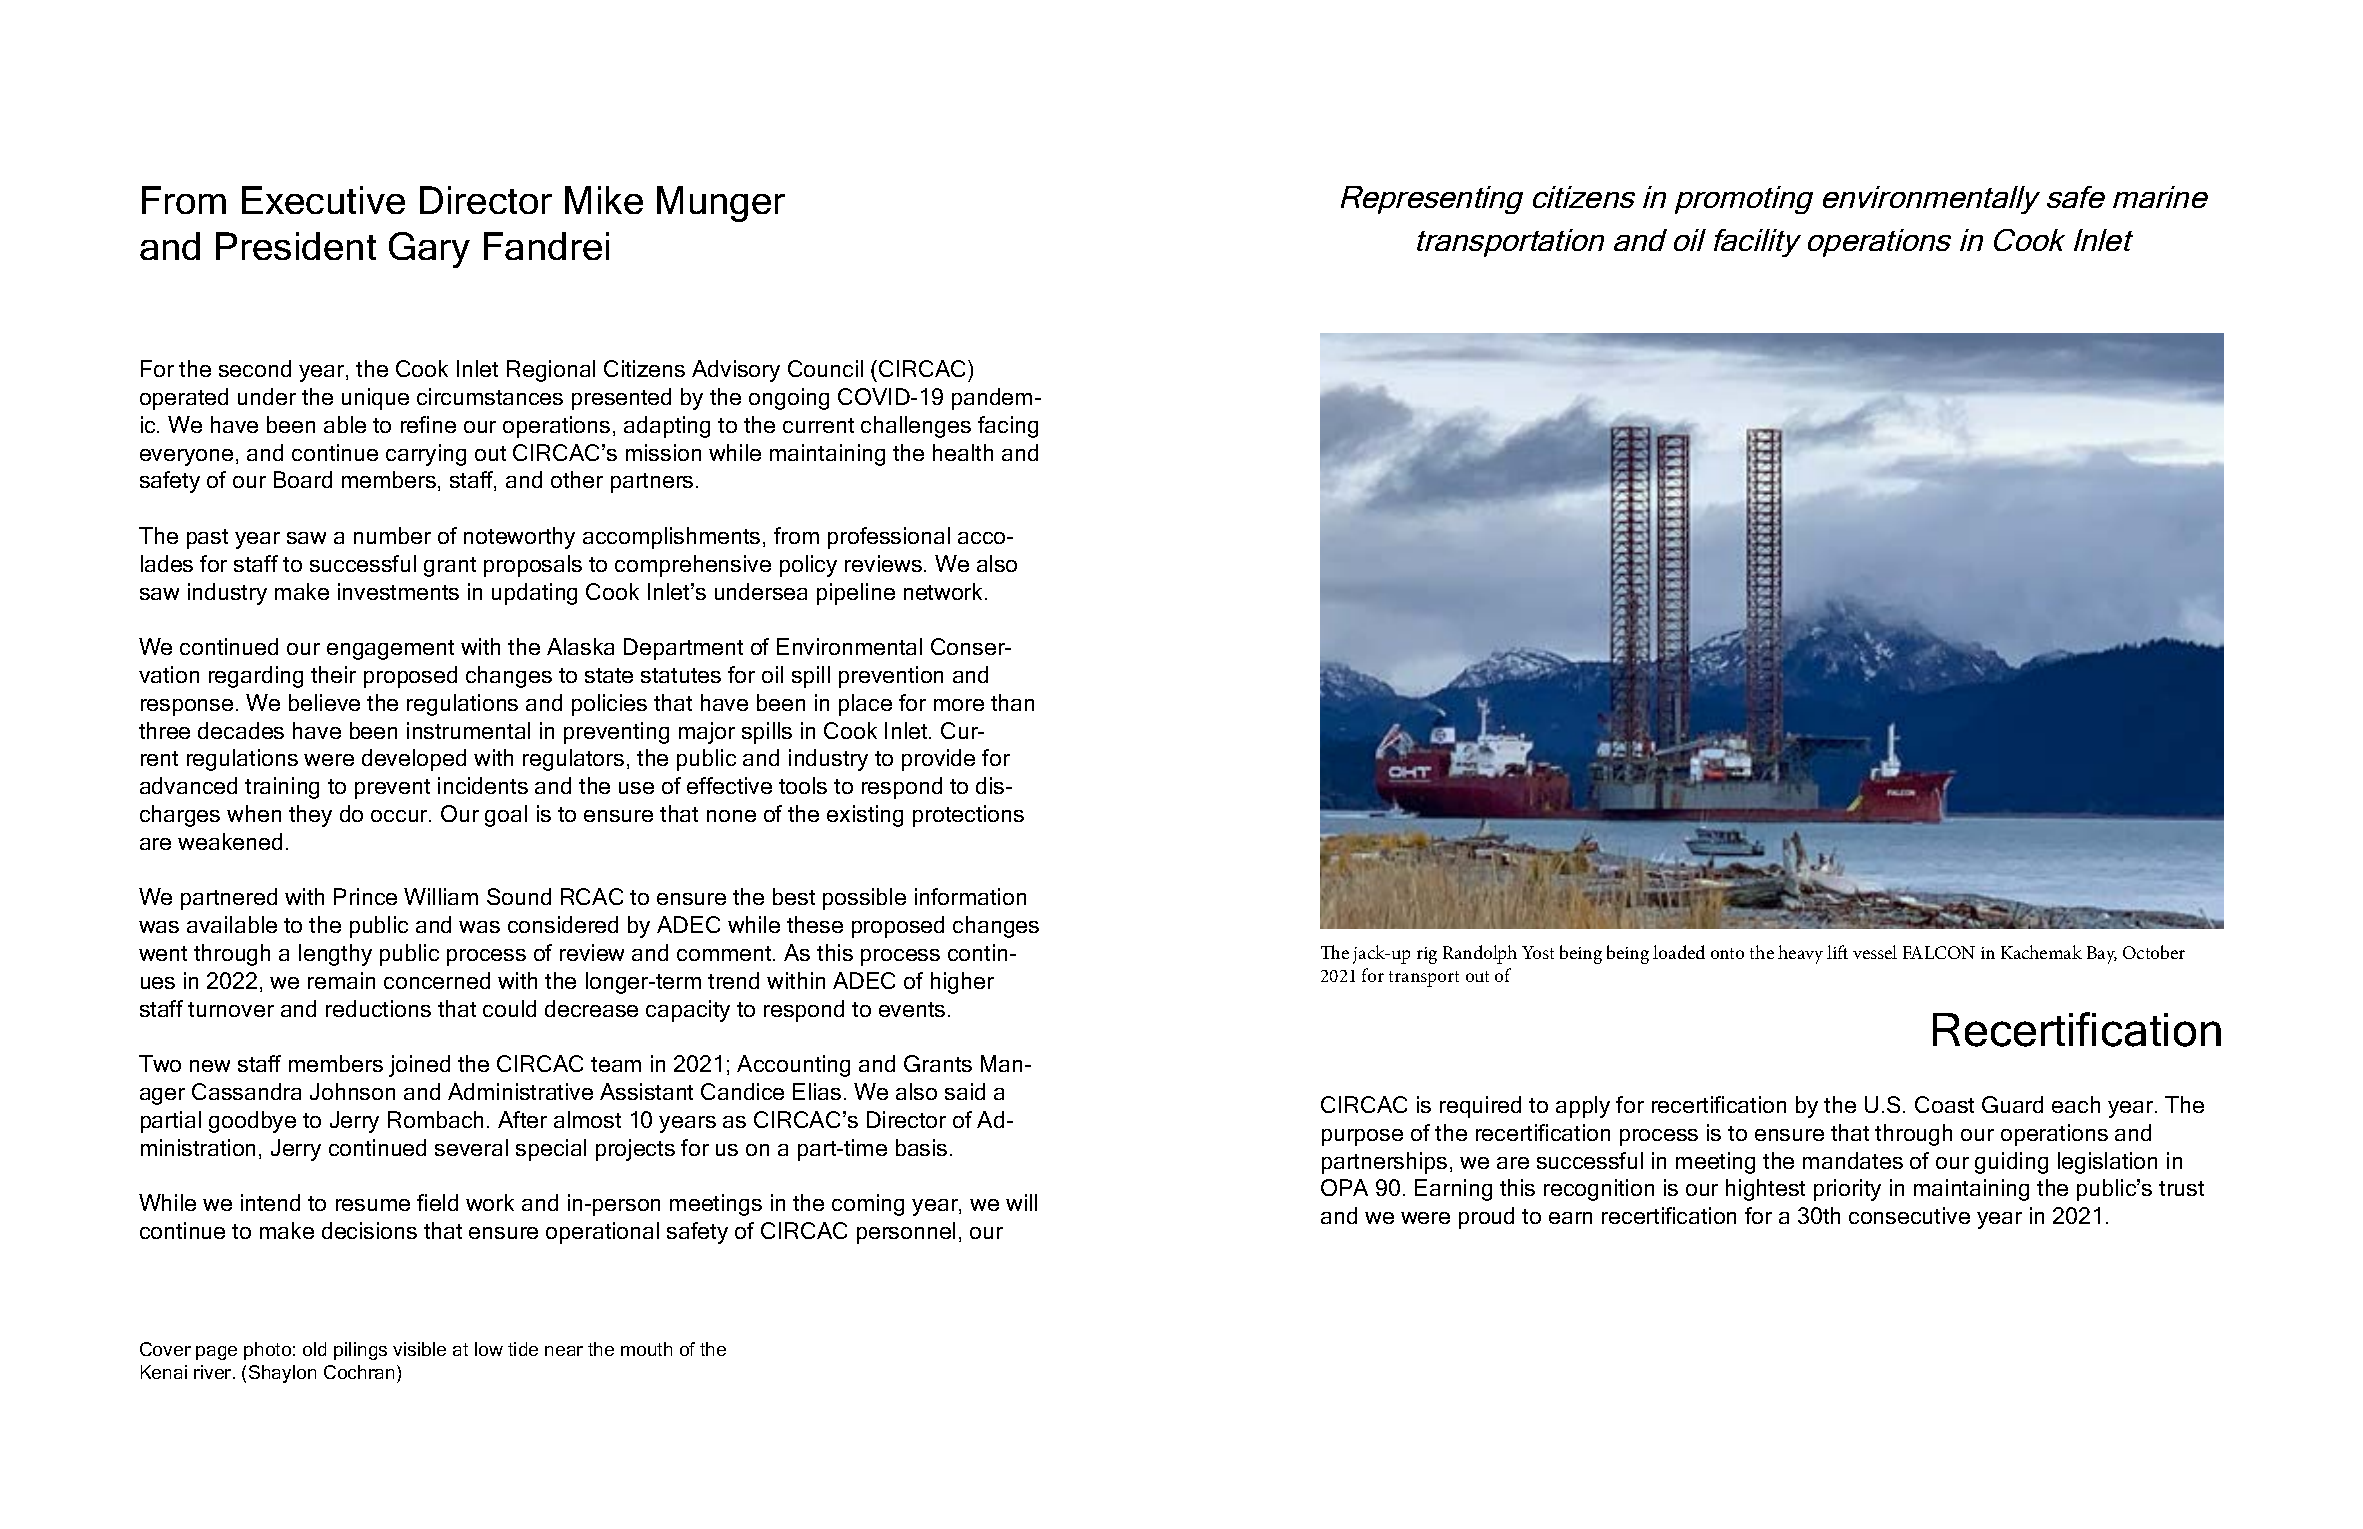 The height and width of the screenshot is (1529, 2363). I want to click on than, so click(1012, 702).
